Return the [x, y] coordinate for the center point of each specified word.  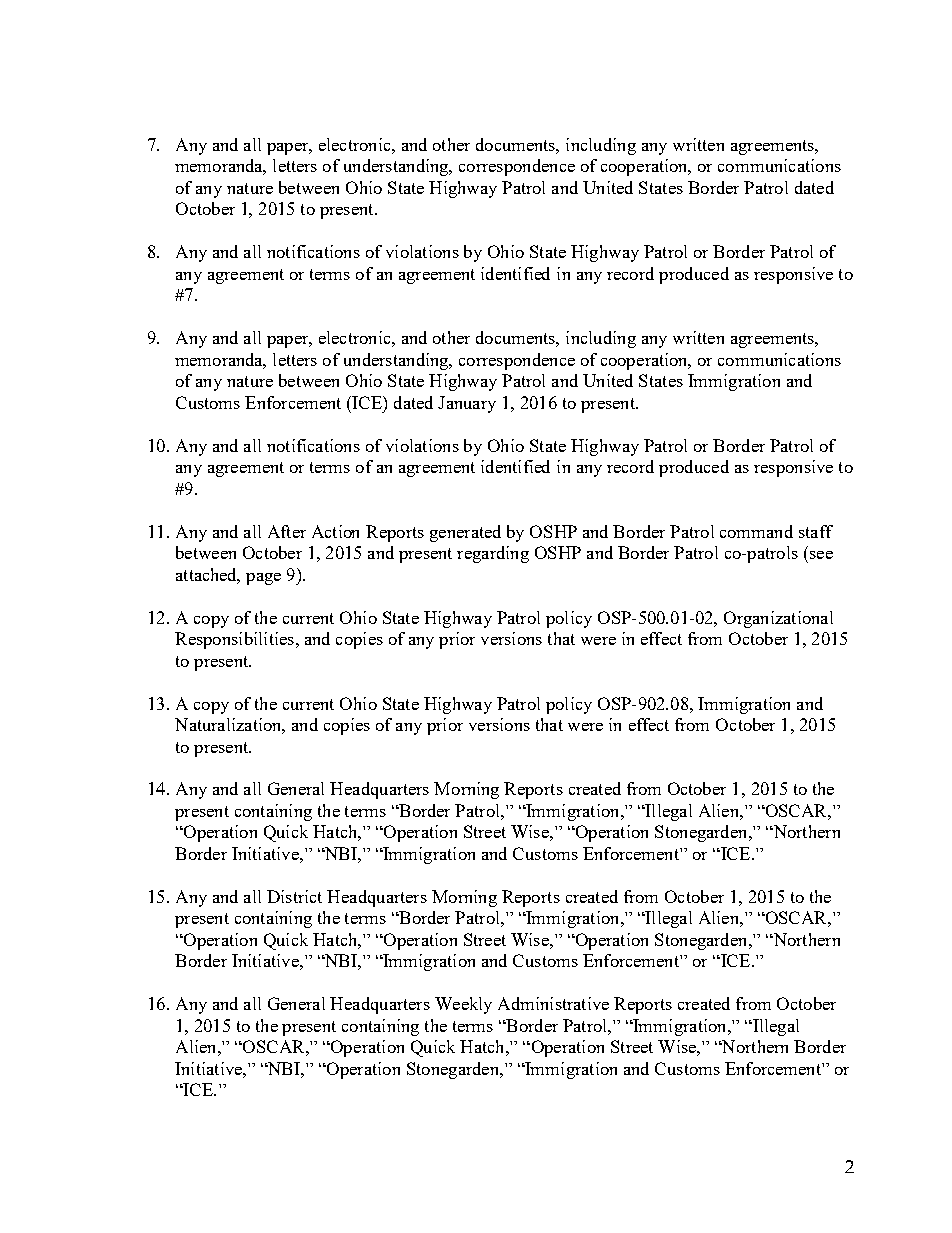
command [756, 531]
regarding [493, 554]
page [263, 579]
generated [465, 533]
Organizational [778, 619]
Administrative [553, 1003]
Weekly [463, 1005]
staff [816, 531]
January [467, 404]
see [821, 555]
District [294, 896]
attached [208, 575]
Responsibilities [234, 640]
